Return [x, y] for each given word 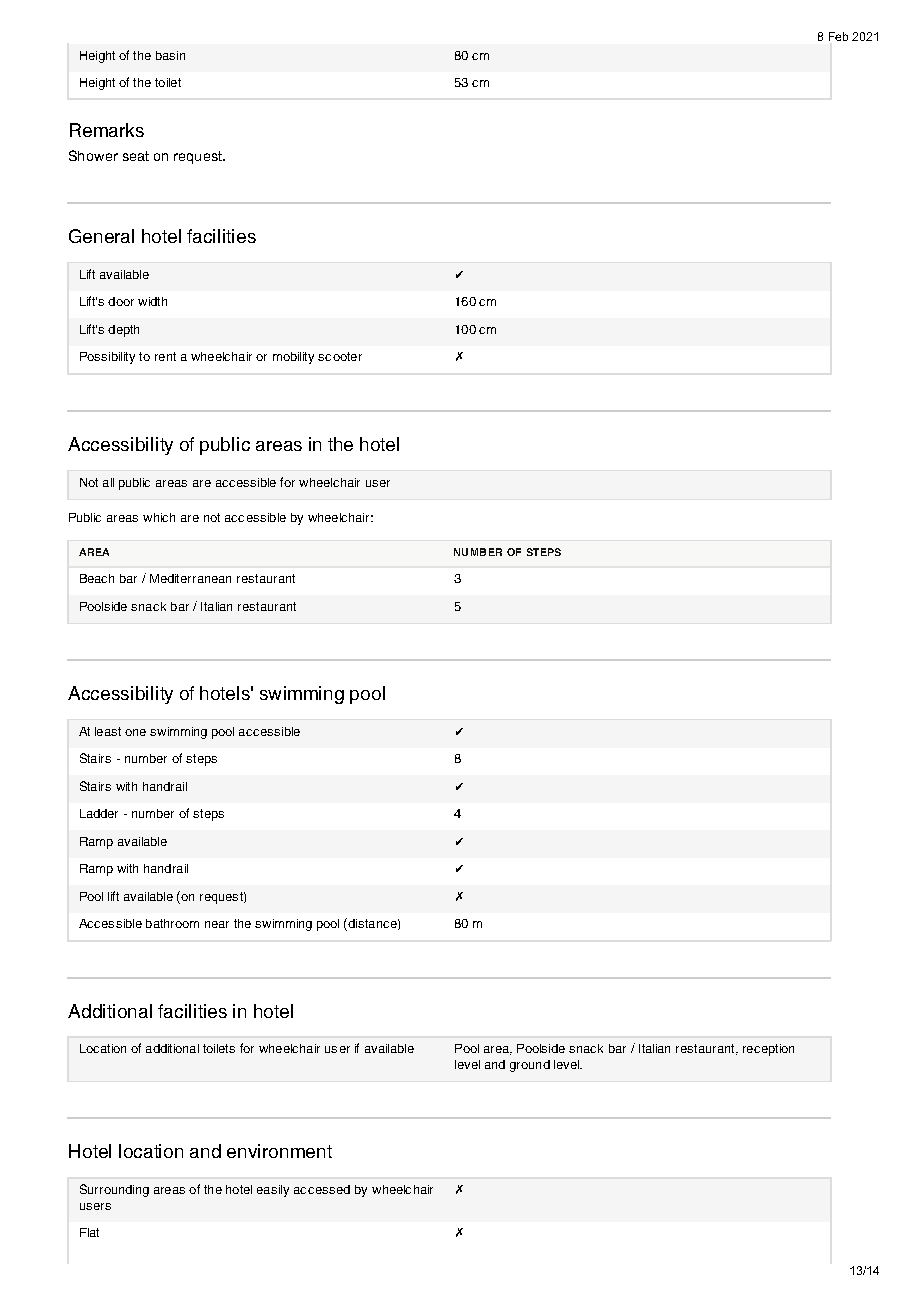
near [217, 924]
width [152, 301]
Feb [838, 36]
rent [165, 356]
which [159, 517]
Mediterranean [190, 578]
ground [530, 1066]
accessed [322, 1189]
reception [768, 1050]
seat [136, 156]
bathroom [172, 923]
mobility [293, 358]
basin [170, 55]
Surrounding [114, 1190]
